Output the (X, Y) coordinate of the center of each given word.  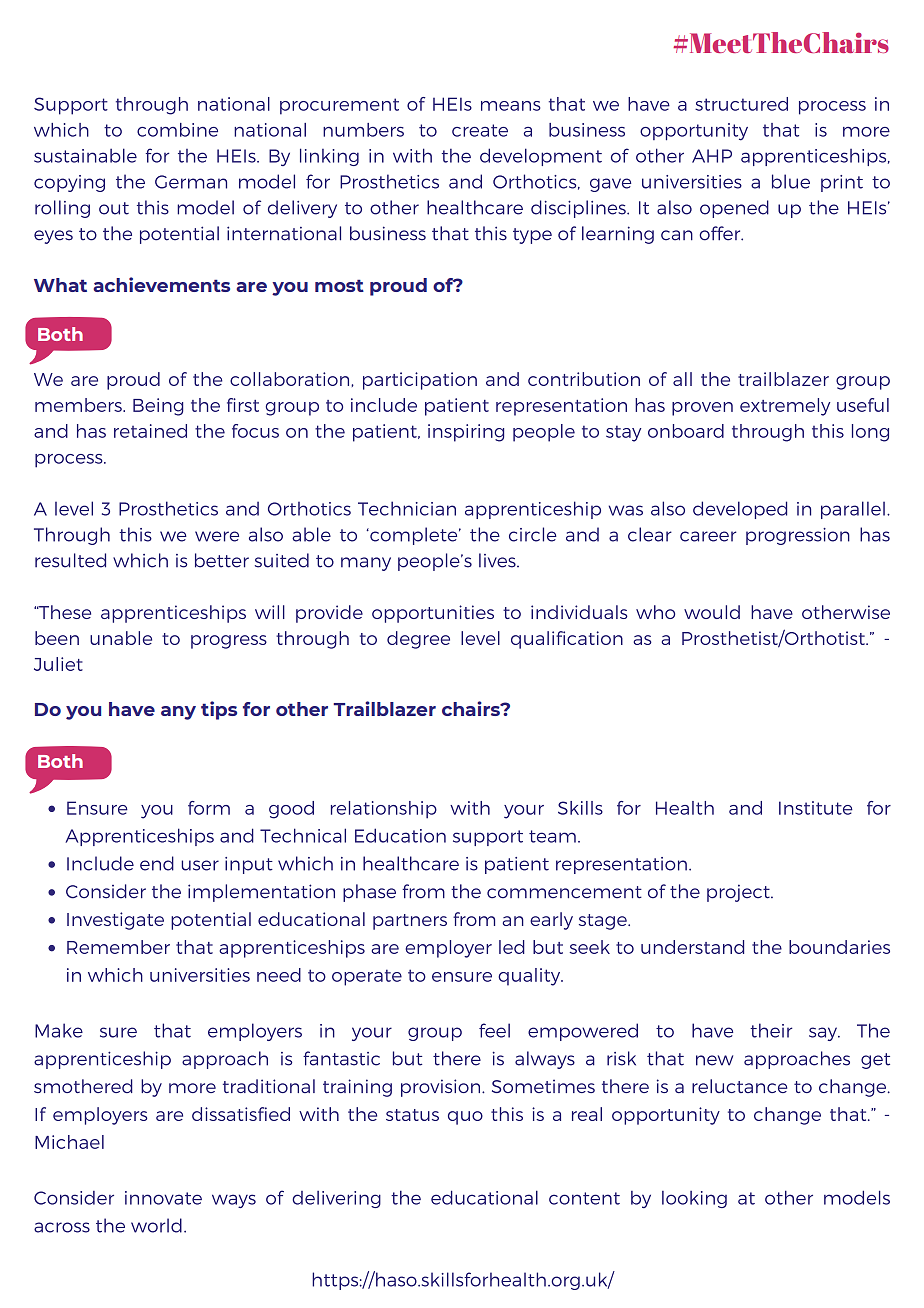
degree (418, 640)
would (712, 612)
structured (741, 104)
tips (219, 710)
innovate (163, 1198)
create (480, 130)
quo (465, 1118)
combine (177, 130)
